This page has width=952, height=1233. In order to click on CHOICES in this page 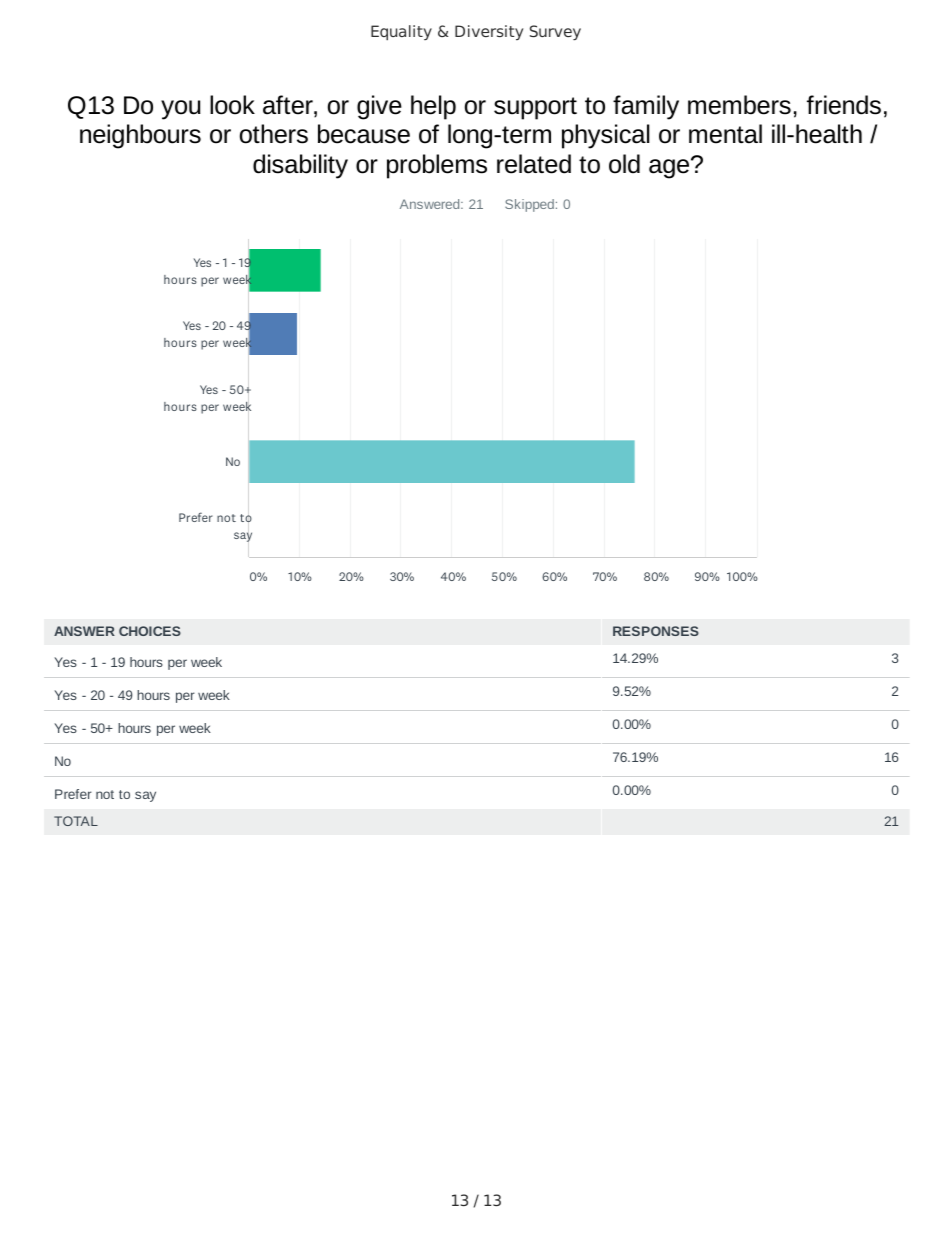, I will do `click(150, 631)`.
